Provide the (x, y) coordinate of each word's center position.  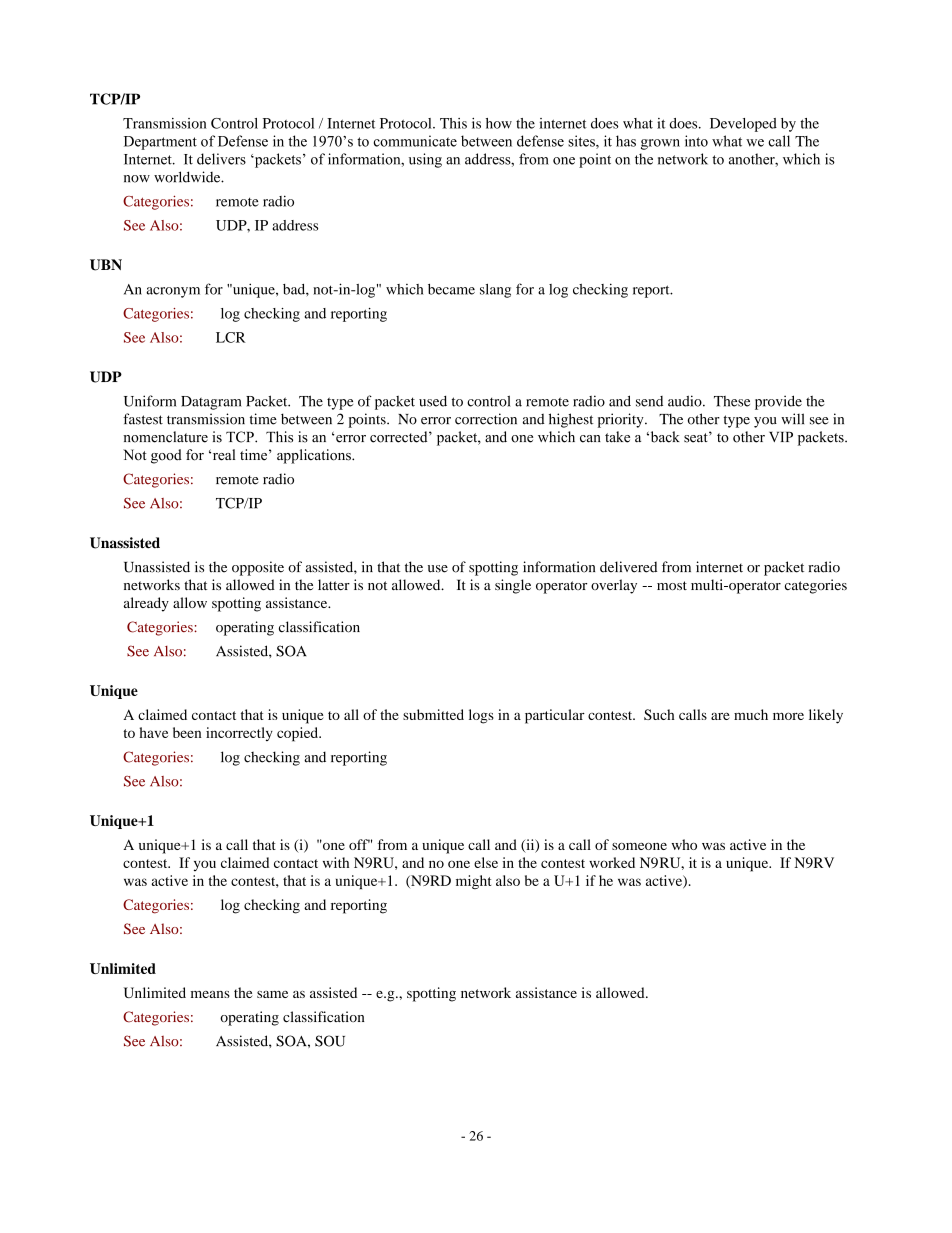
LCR (231, 337)
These (732, 401)
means (210, 994)
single (513, 586)
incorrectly (239, 734)
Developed (743, 125)
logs (481, 716)
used (433, 401)
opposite (258, 568)
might (473, 882)
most (672, 585)
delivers (221, 159)
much (751, 714)
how (499, 123)
